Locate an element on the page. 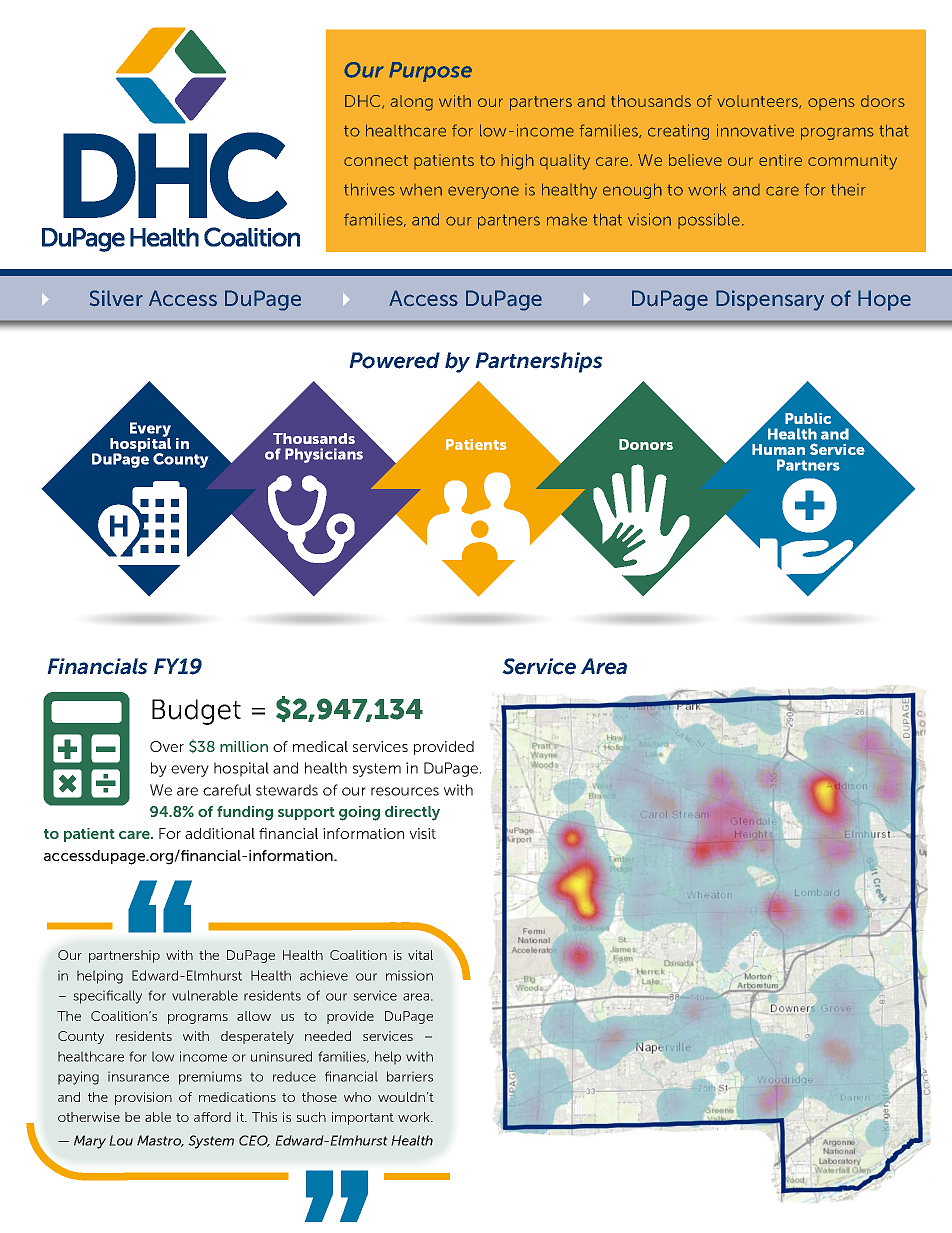  Budget is located at coordinates (196, 712).
